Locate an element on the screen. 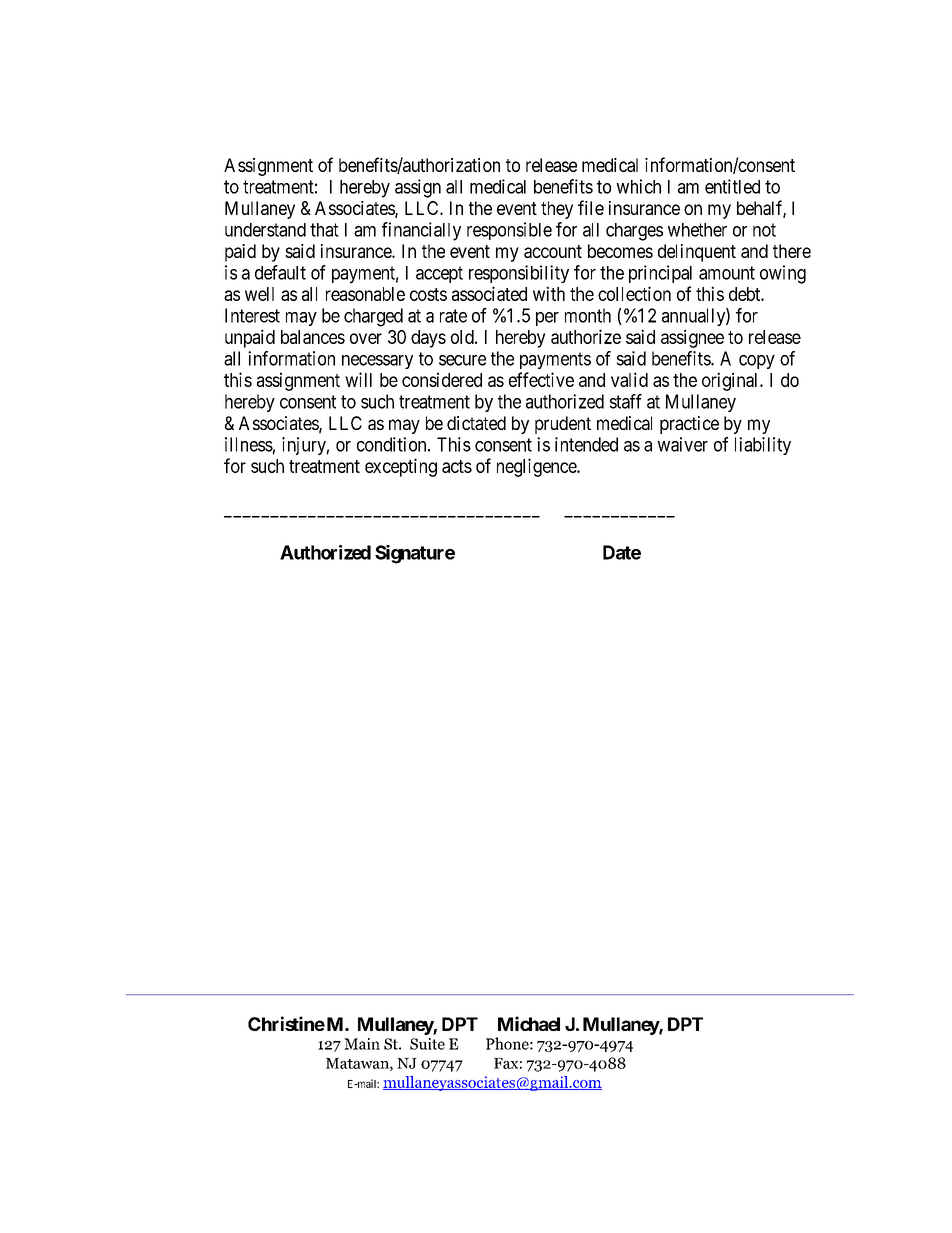 The width and height of the screenshot is (952, 1233). entitled is located at coordinates (732, 186).
